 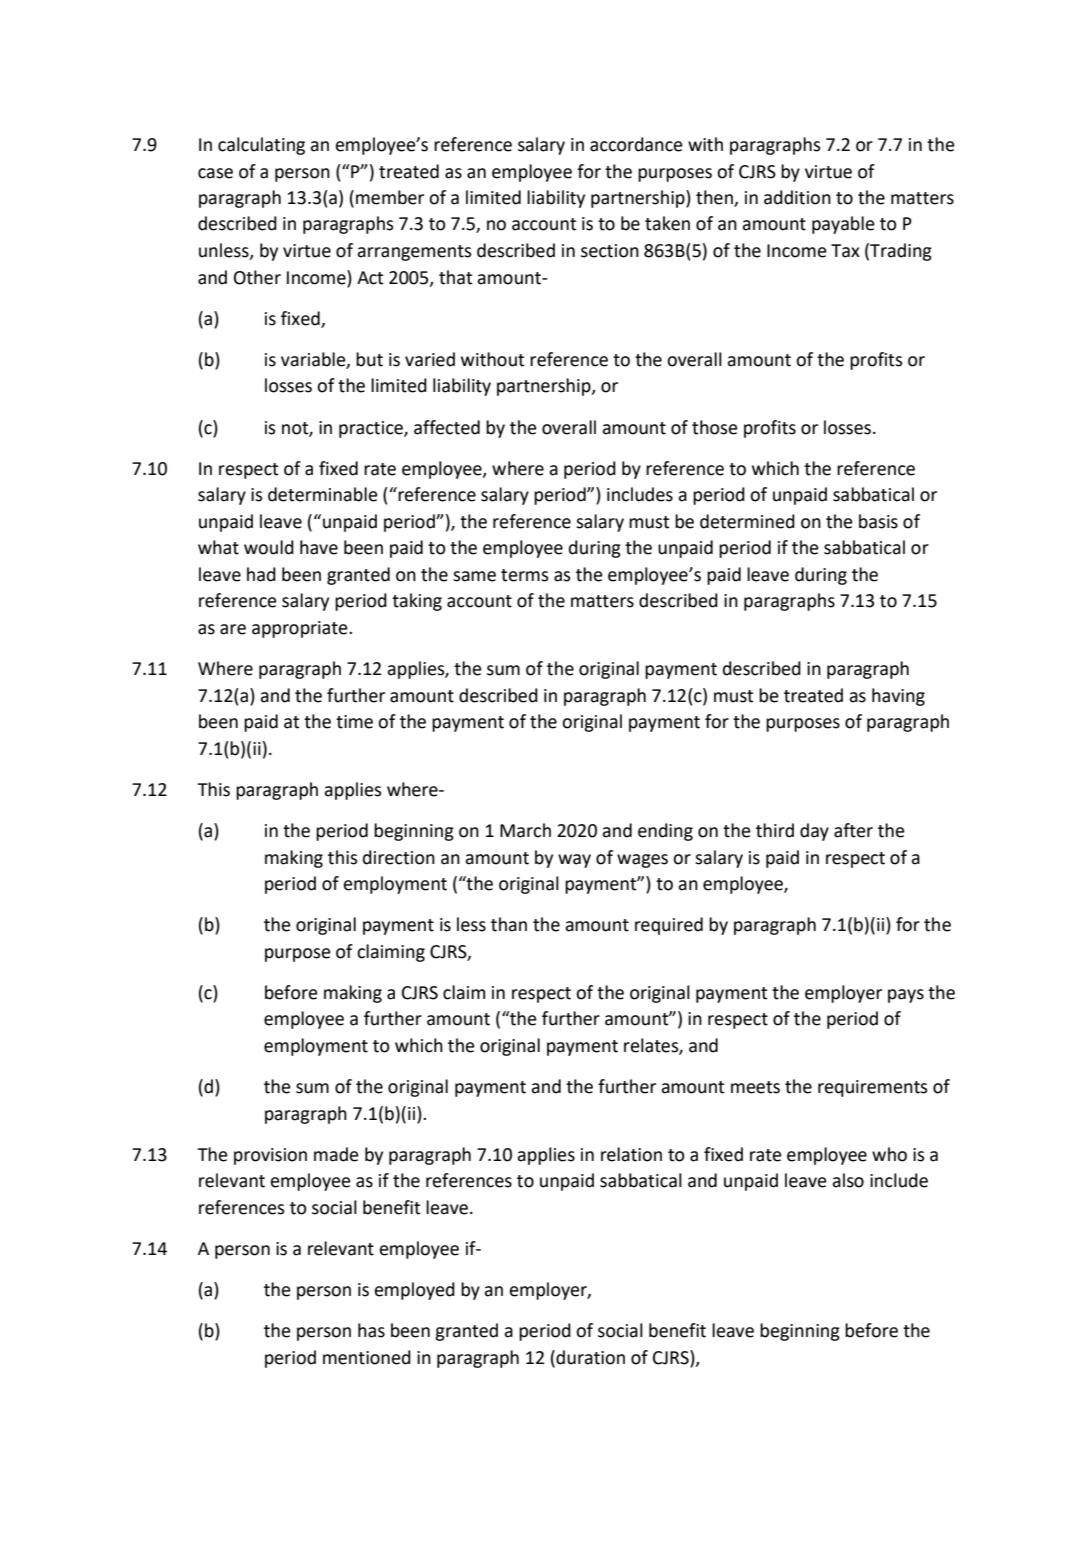 I want to click on calculating, so click(x=261, y=146).
